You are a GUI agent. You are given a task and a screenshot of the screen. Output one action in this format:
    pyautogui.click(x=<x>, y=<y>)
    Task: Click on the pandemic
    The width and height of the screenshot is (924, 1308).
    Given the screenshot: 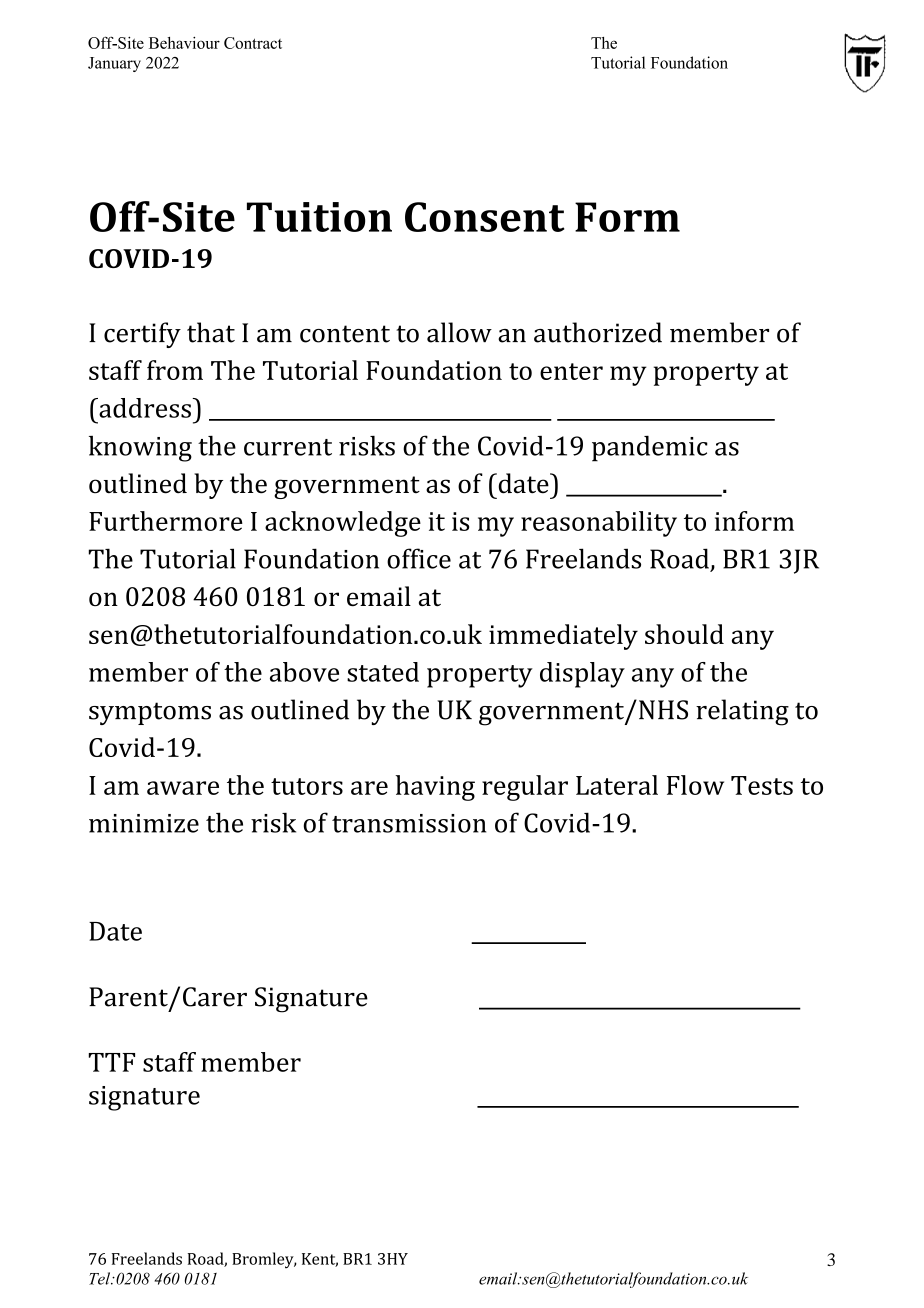 What is the action you would take?
    pyautogui.click(x=650, y=448)
